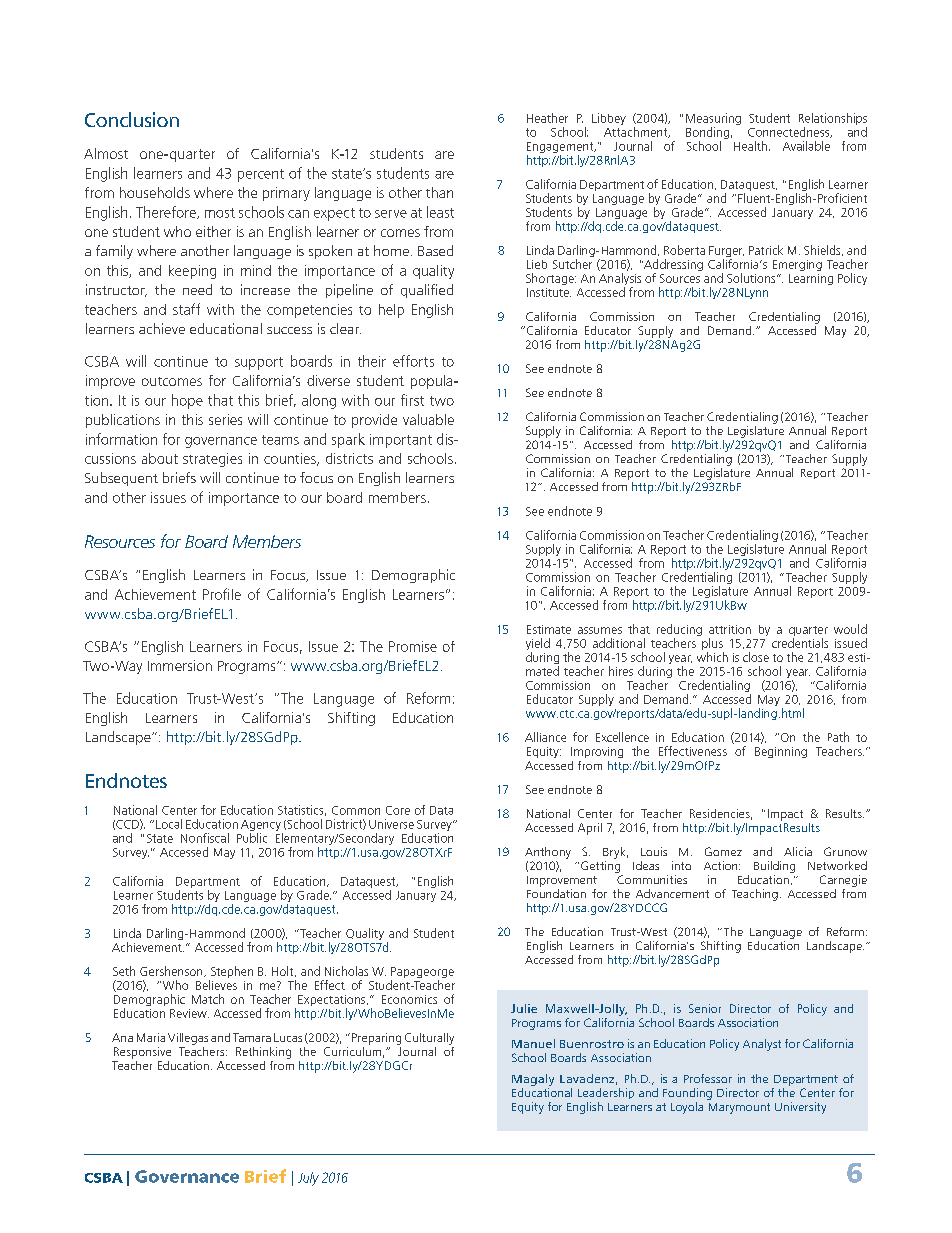 The image size is (952, 1233). What do you see at coordinates (261, 175) in the document?
I see `percent` at bounding box center [261, 175].
